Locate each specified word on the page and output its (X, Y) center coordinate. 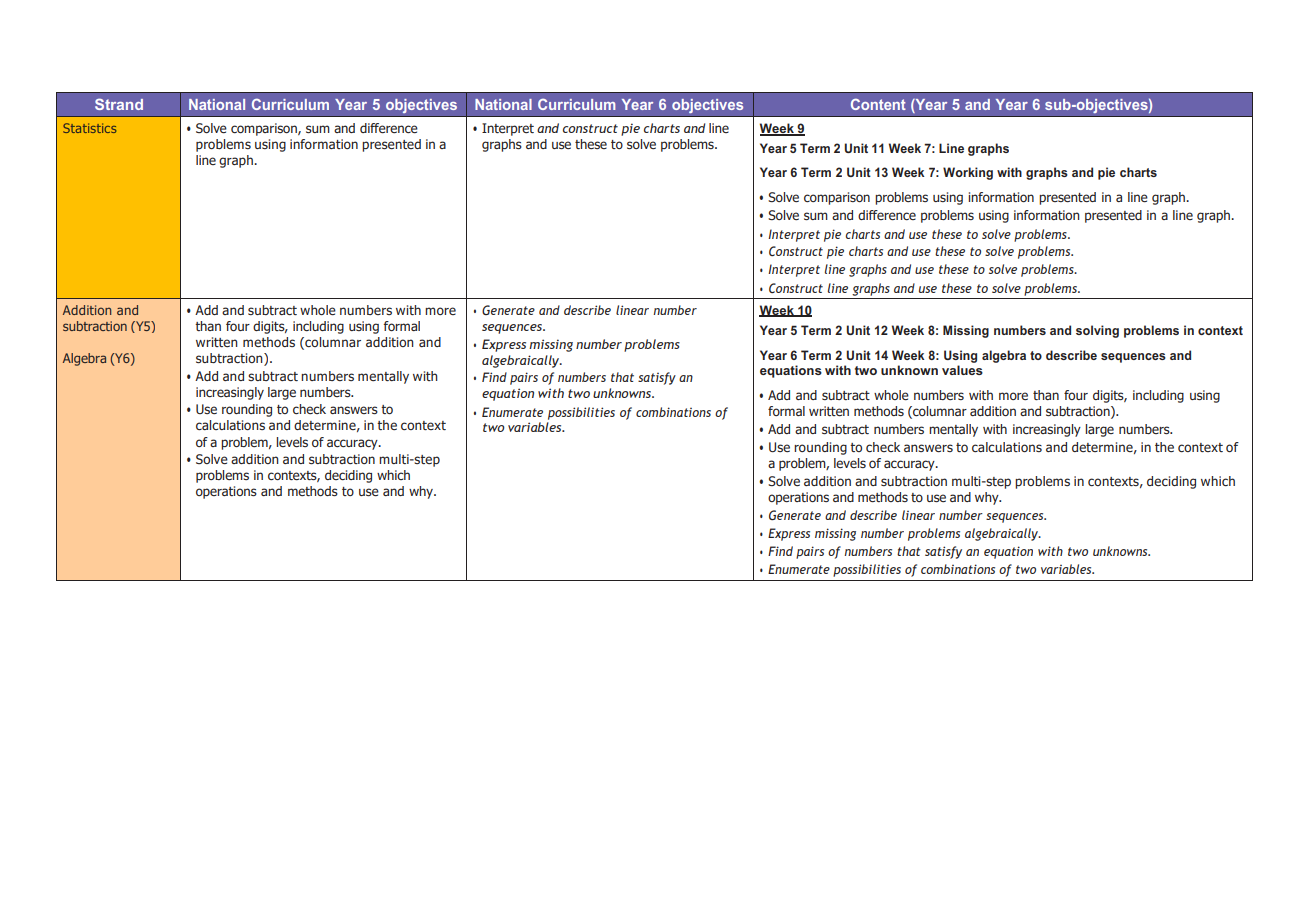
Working (968, 173)
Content (878, 104)
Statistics (90, 128)
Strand (119, 104)
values (962, 370)
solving (1097, 331)
